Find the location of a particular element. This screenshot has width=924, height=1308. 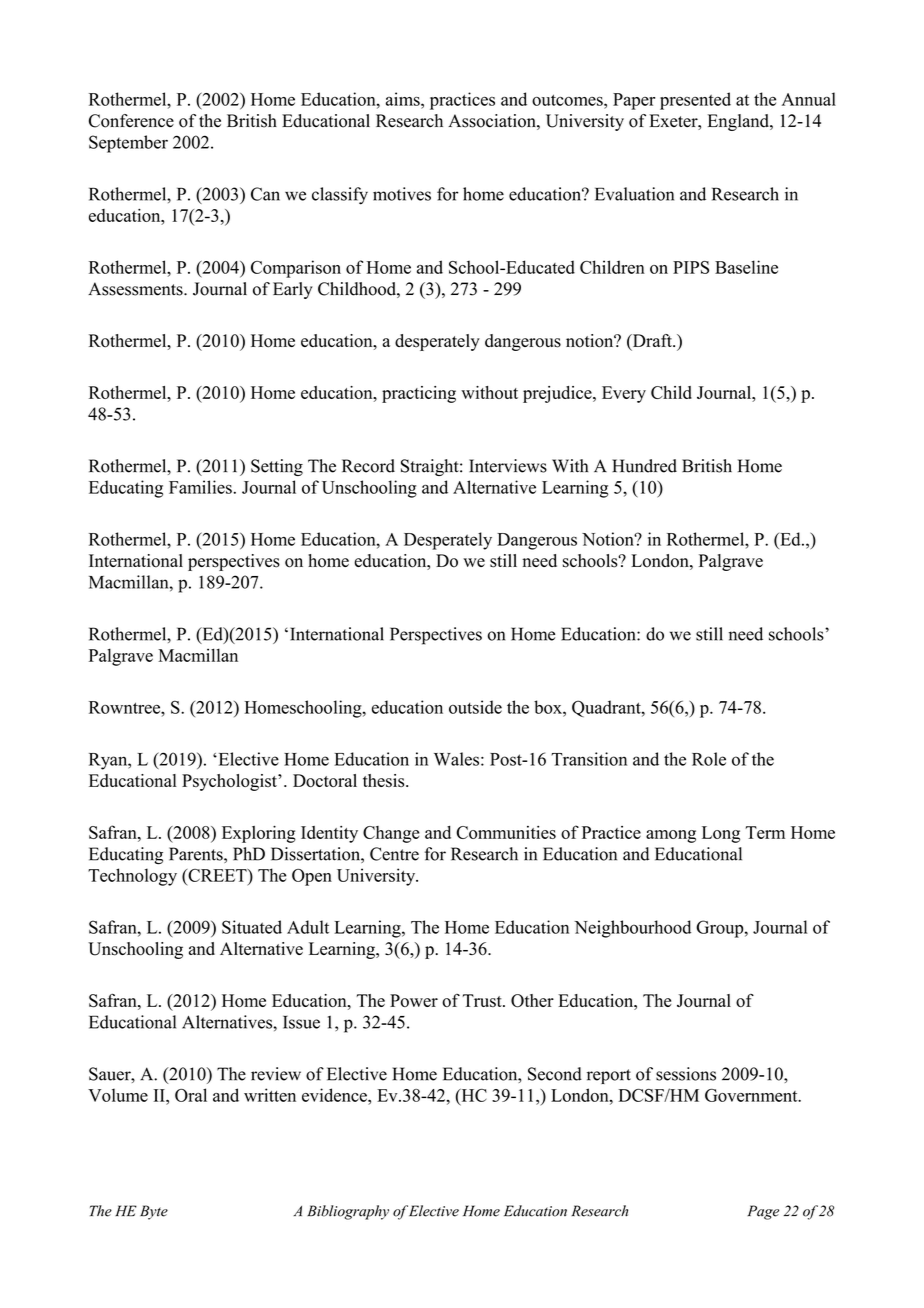

Exploring is located at coordinates (259, 834).
